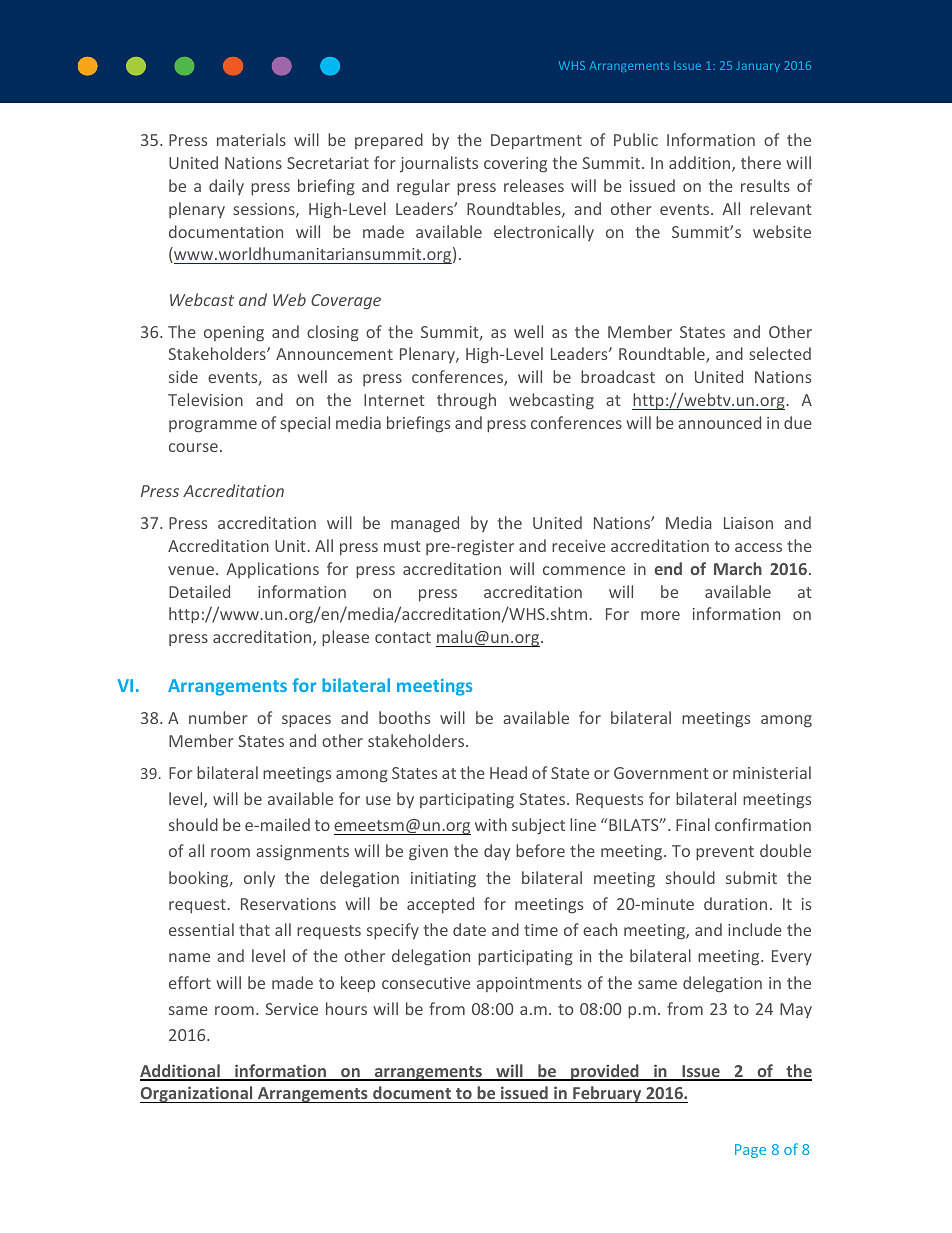  I want to click on contact, so click(403, 637).
